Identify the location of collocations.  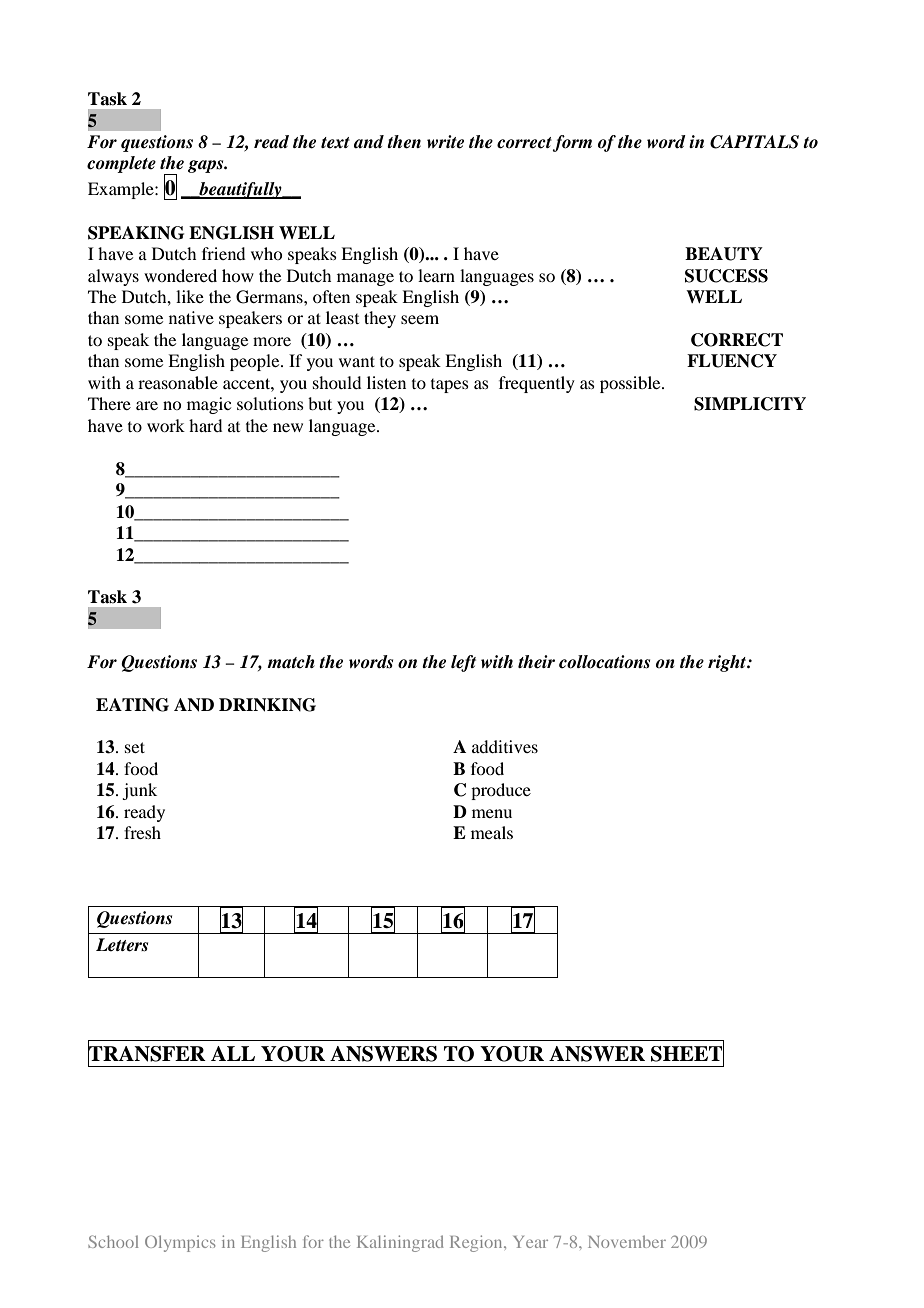
(604, 662).
